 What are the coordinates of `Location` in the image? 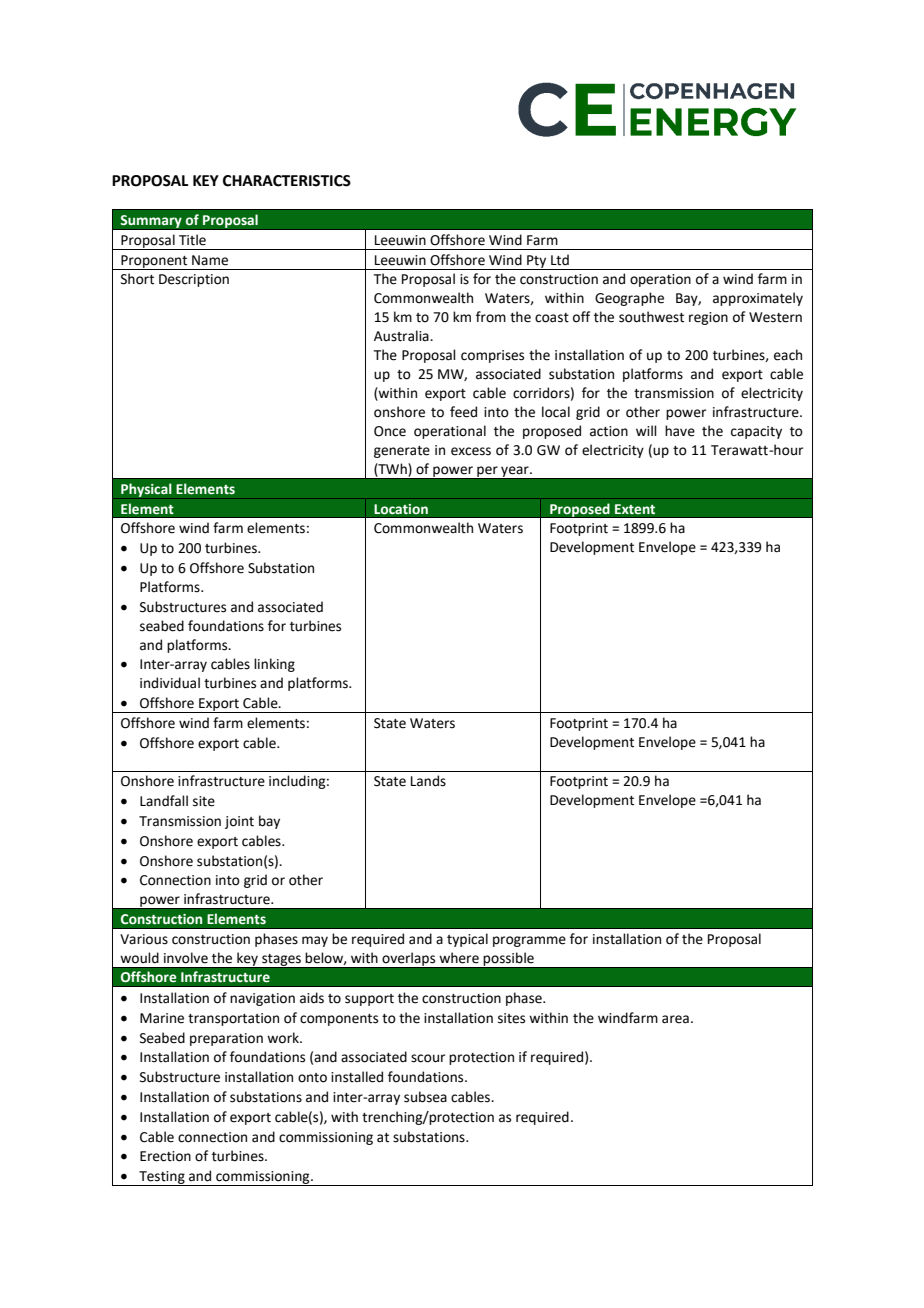 It's located at (401, 509).
